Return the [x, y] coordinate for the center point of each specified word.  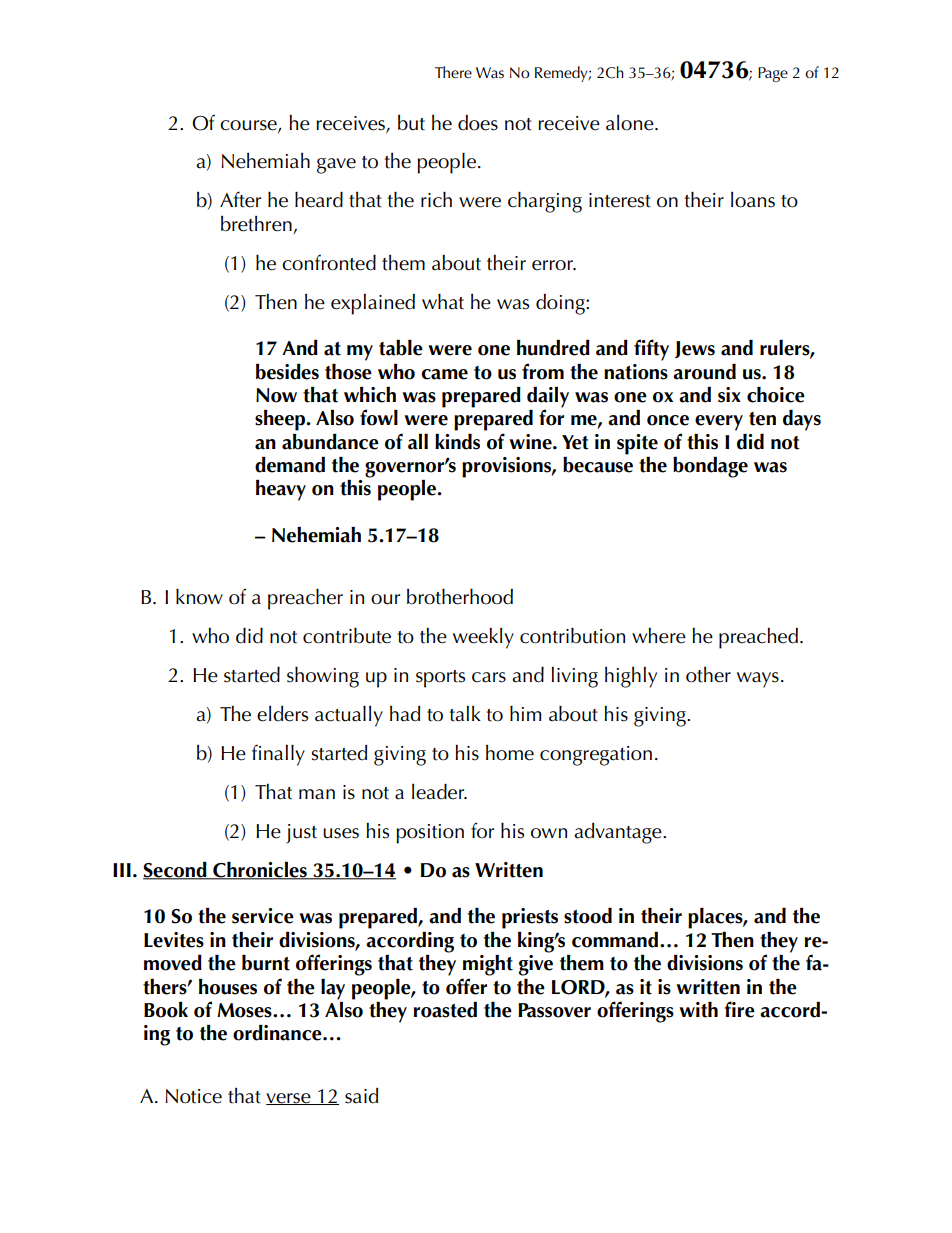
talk [465, 714]
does [478, 123]
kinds [457, 442]
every [719, 423]
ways [758, 680]
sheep [281, 420]
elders [282, 714]
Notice [193, 1096]
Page [773, 74]
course [249, 126]
